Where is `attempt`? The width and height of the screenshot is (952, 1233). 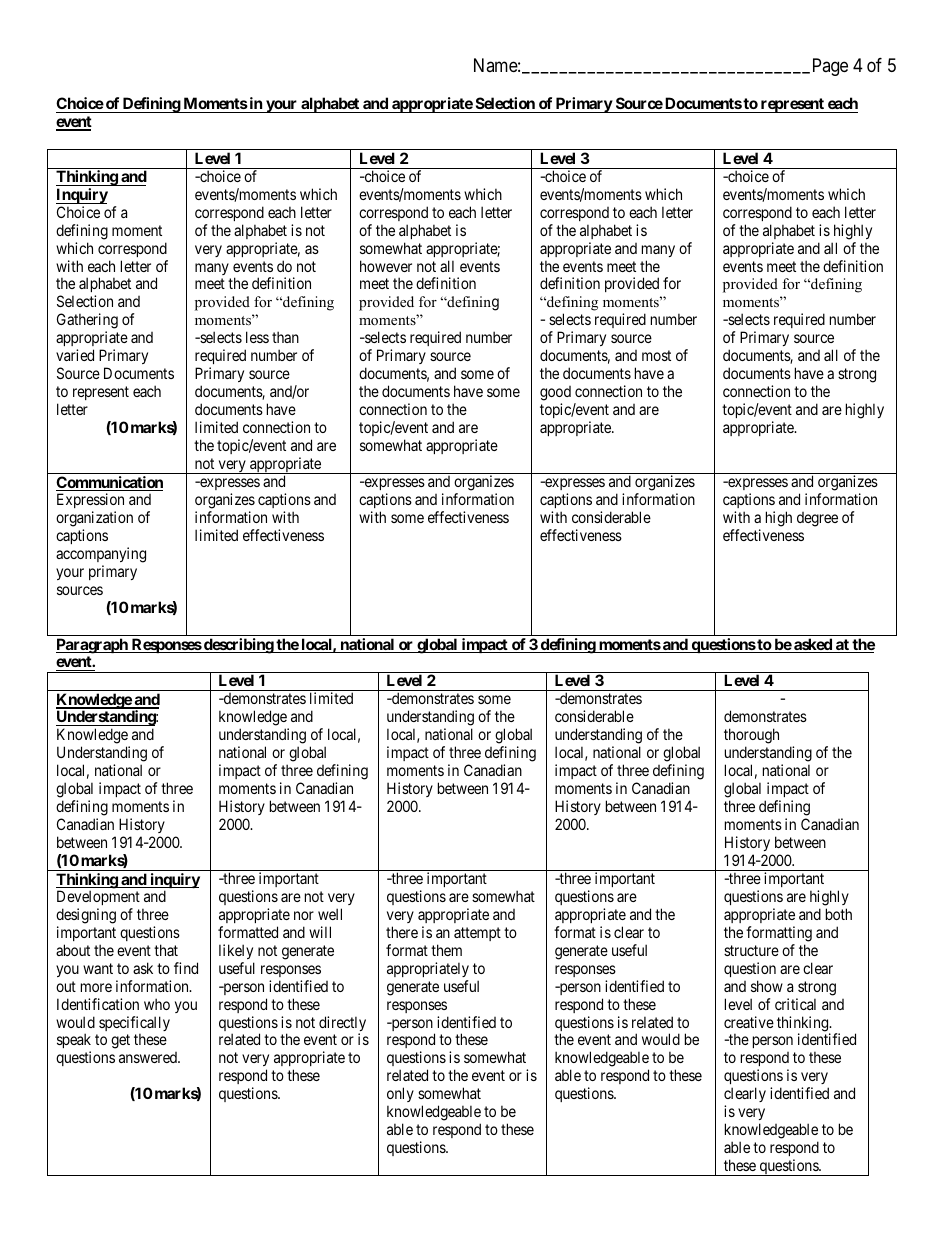
attempt is located at coordinates (477, 934).
